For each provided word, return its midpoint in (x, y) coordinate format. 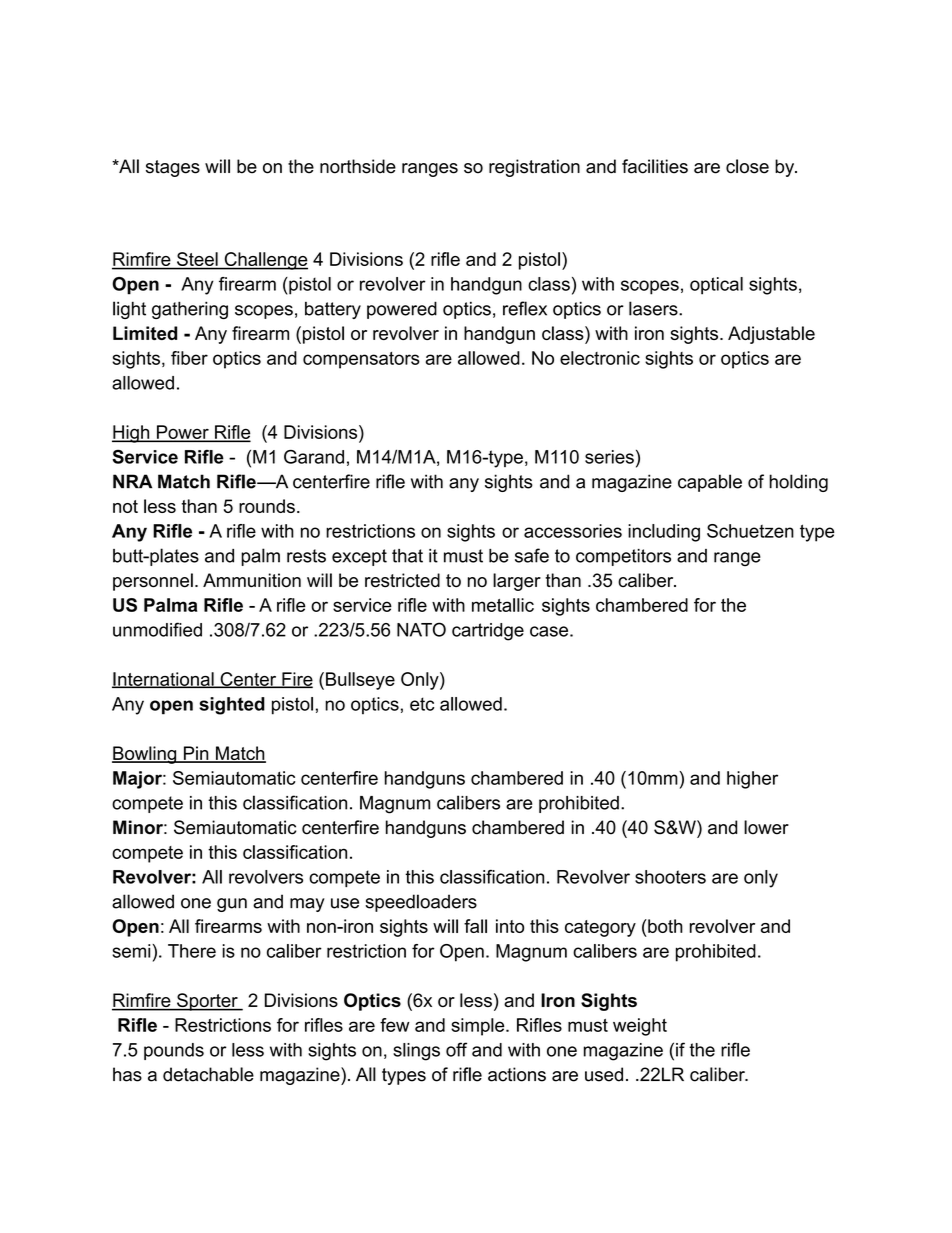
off (456, 1049)
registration (534, 168)
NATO (421, 629)
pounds (174, 1051)
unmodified (157, 629)
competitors (623, 557)
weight (640, 1027)
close (747, 166)
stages (173, 168)
